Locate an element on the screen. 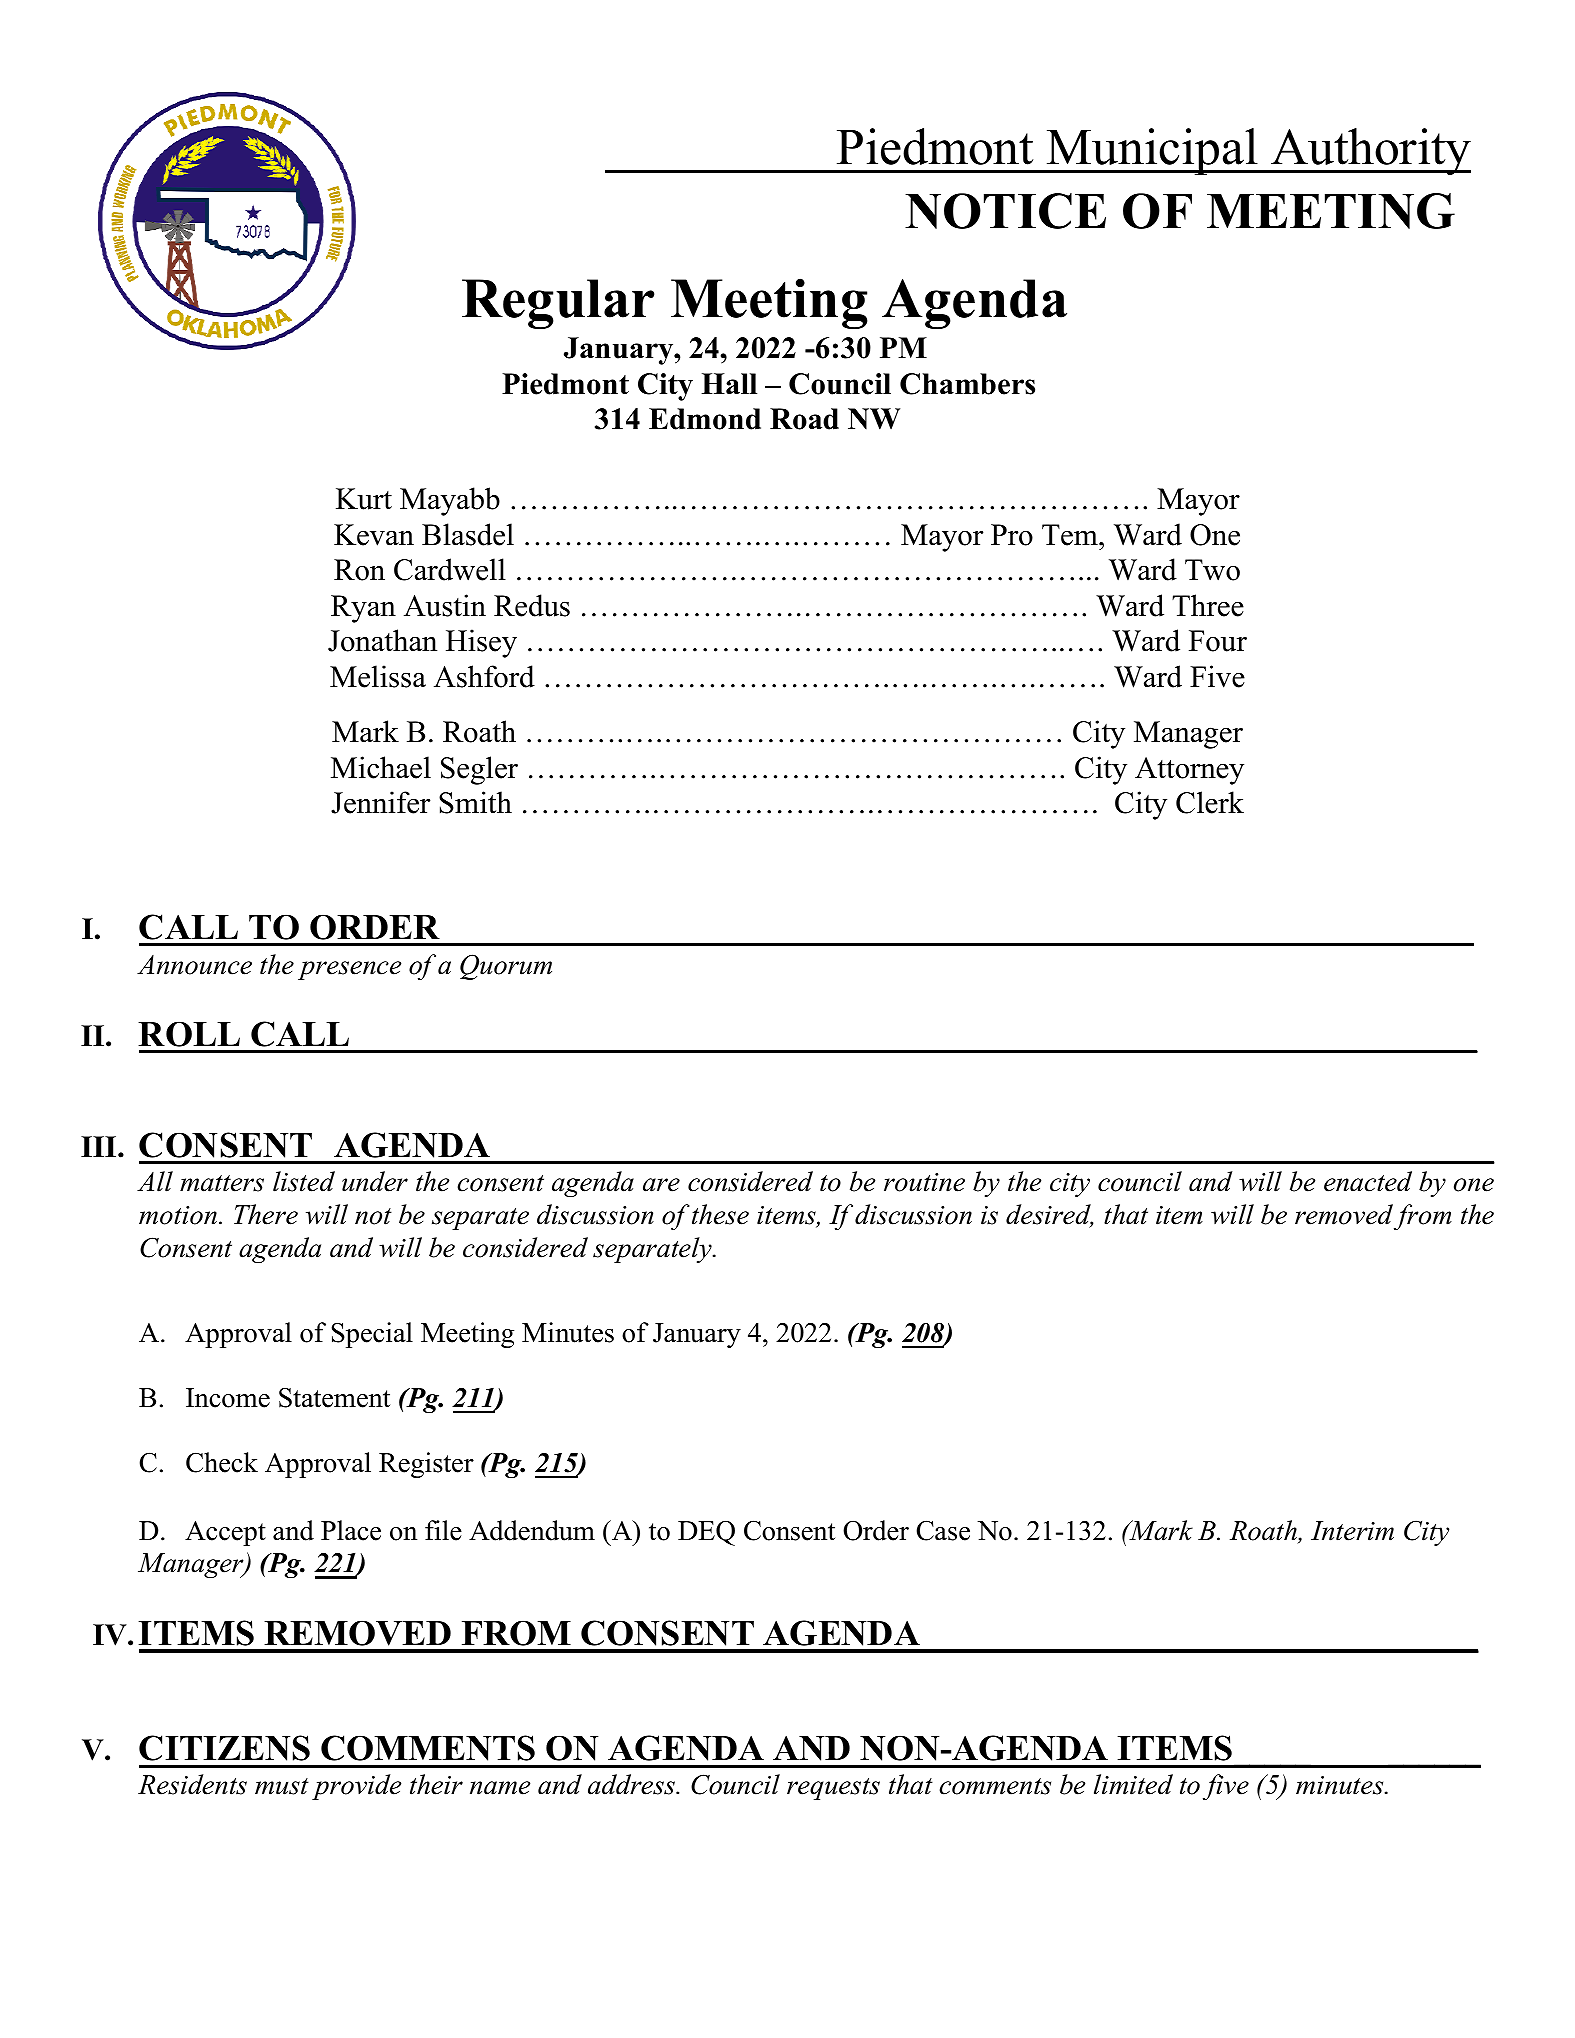 The image size is (1575, 2038). Quorum is located at coordinates (506, 967).
